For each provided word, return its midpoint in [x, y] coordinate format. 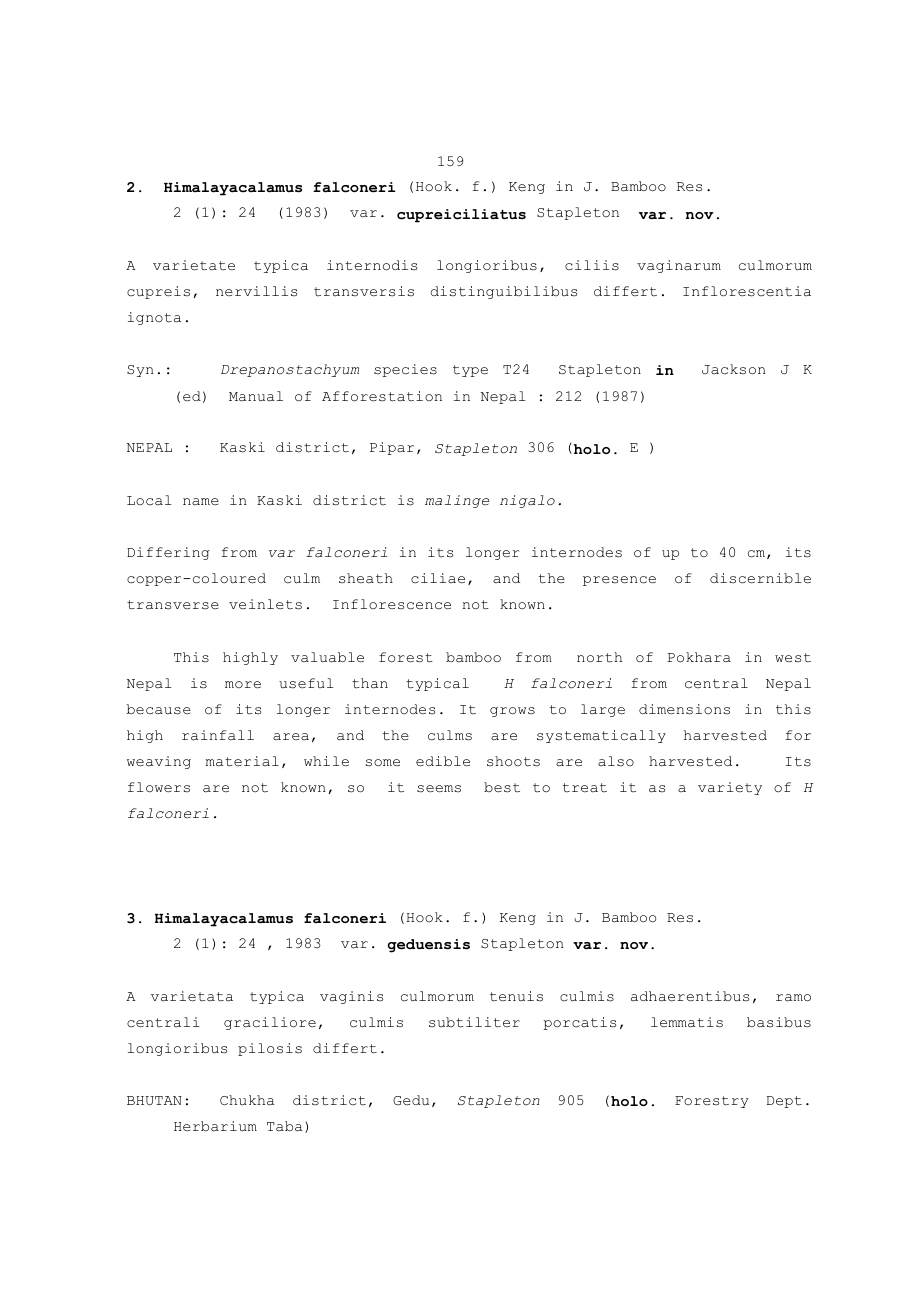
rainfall [218, 735]
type [470, 371]
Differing [168, 553]
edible [443, 761]
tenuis [516, 996]
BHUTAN [154, 1100]
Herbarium [215, 1126]
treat [585, 788]
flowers [159, 787]
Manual [256, 396]
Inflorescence [392, 604]
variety [730, 788]
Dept [784, 1102]
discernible [760, 578]
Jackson [734, 369]
